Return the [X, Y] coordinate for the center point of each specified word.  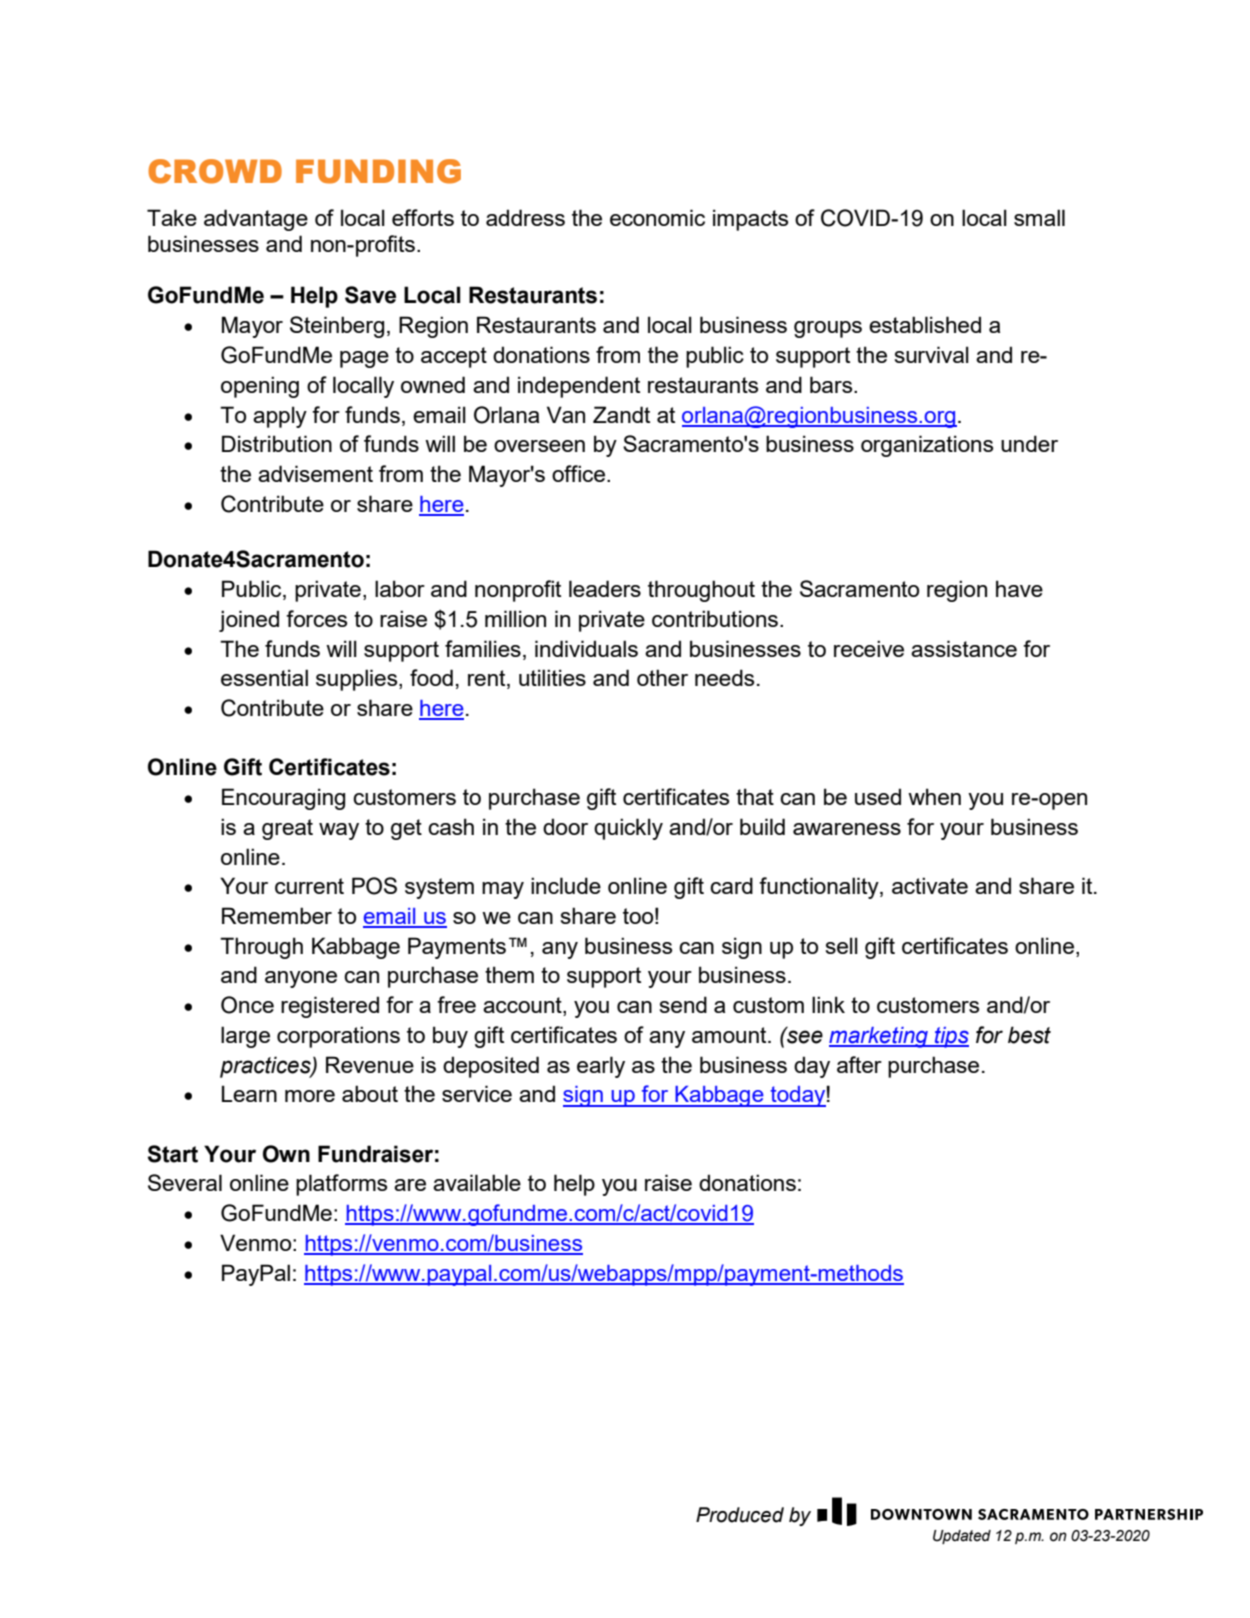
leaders [605, 588]
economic [657, 217]
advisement [315, 473]
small [1039, 217]
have [1019, 588]
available [477, 1182]
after [859, 1064]
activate [930, 885]
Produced [740, 1515]
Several [185, 1182]
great [287, 829]
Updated [962, 1537]
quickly [628, 829]
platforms [341, 1185]
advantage [256, 220]
